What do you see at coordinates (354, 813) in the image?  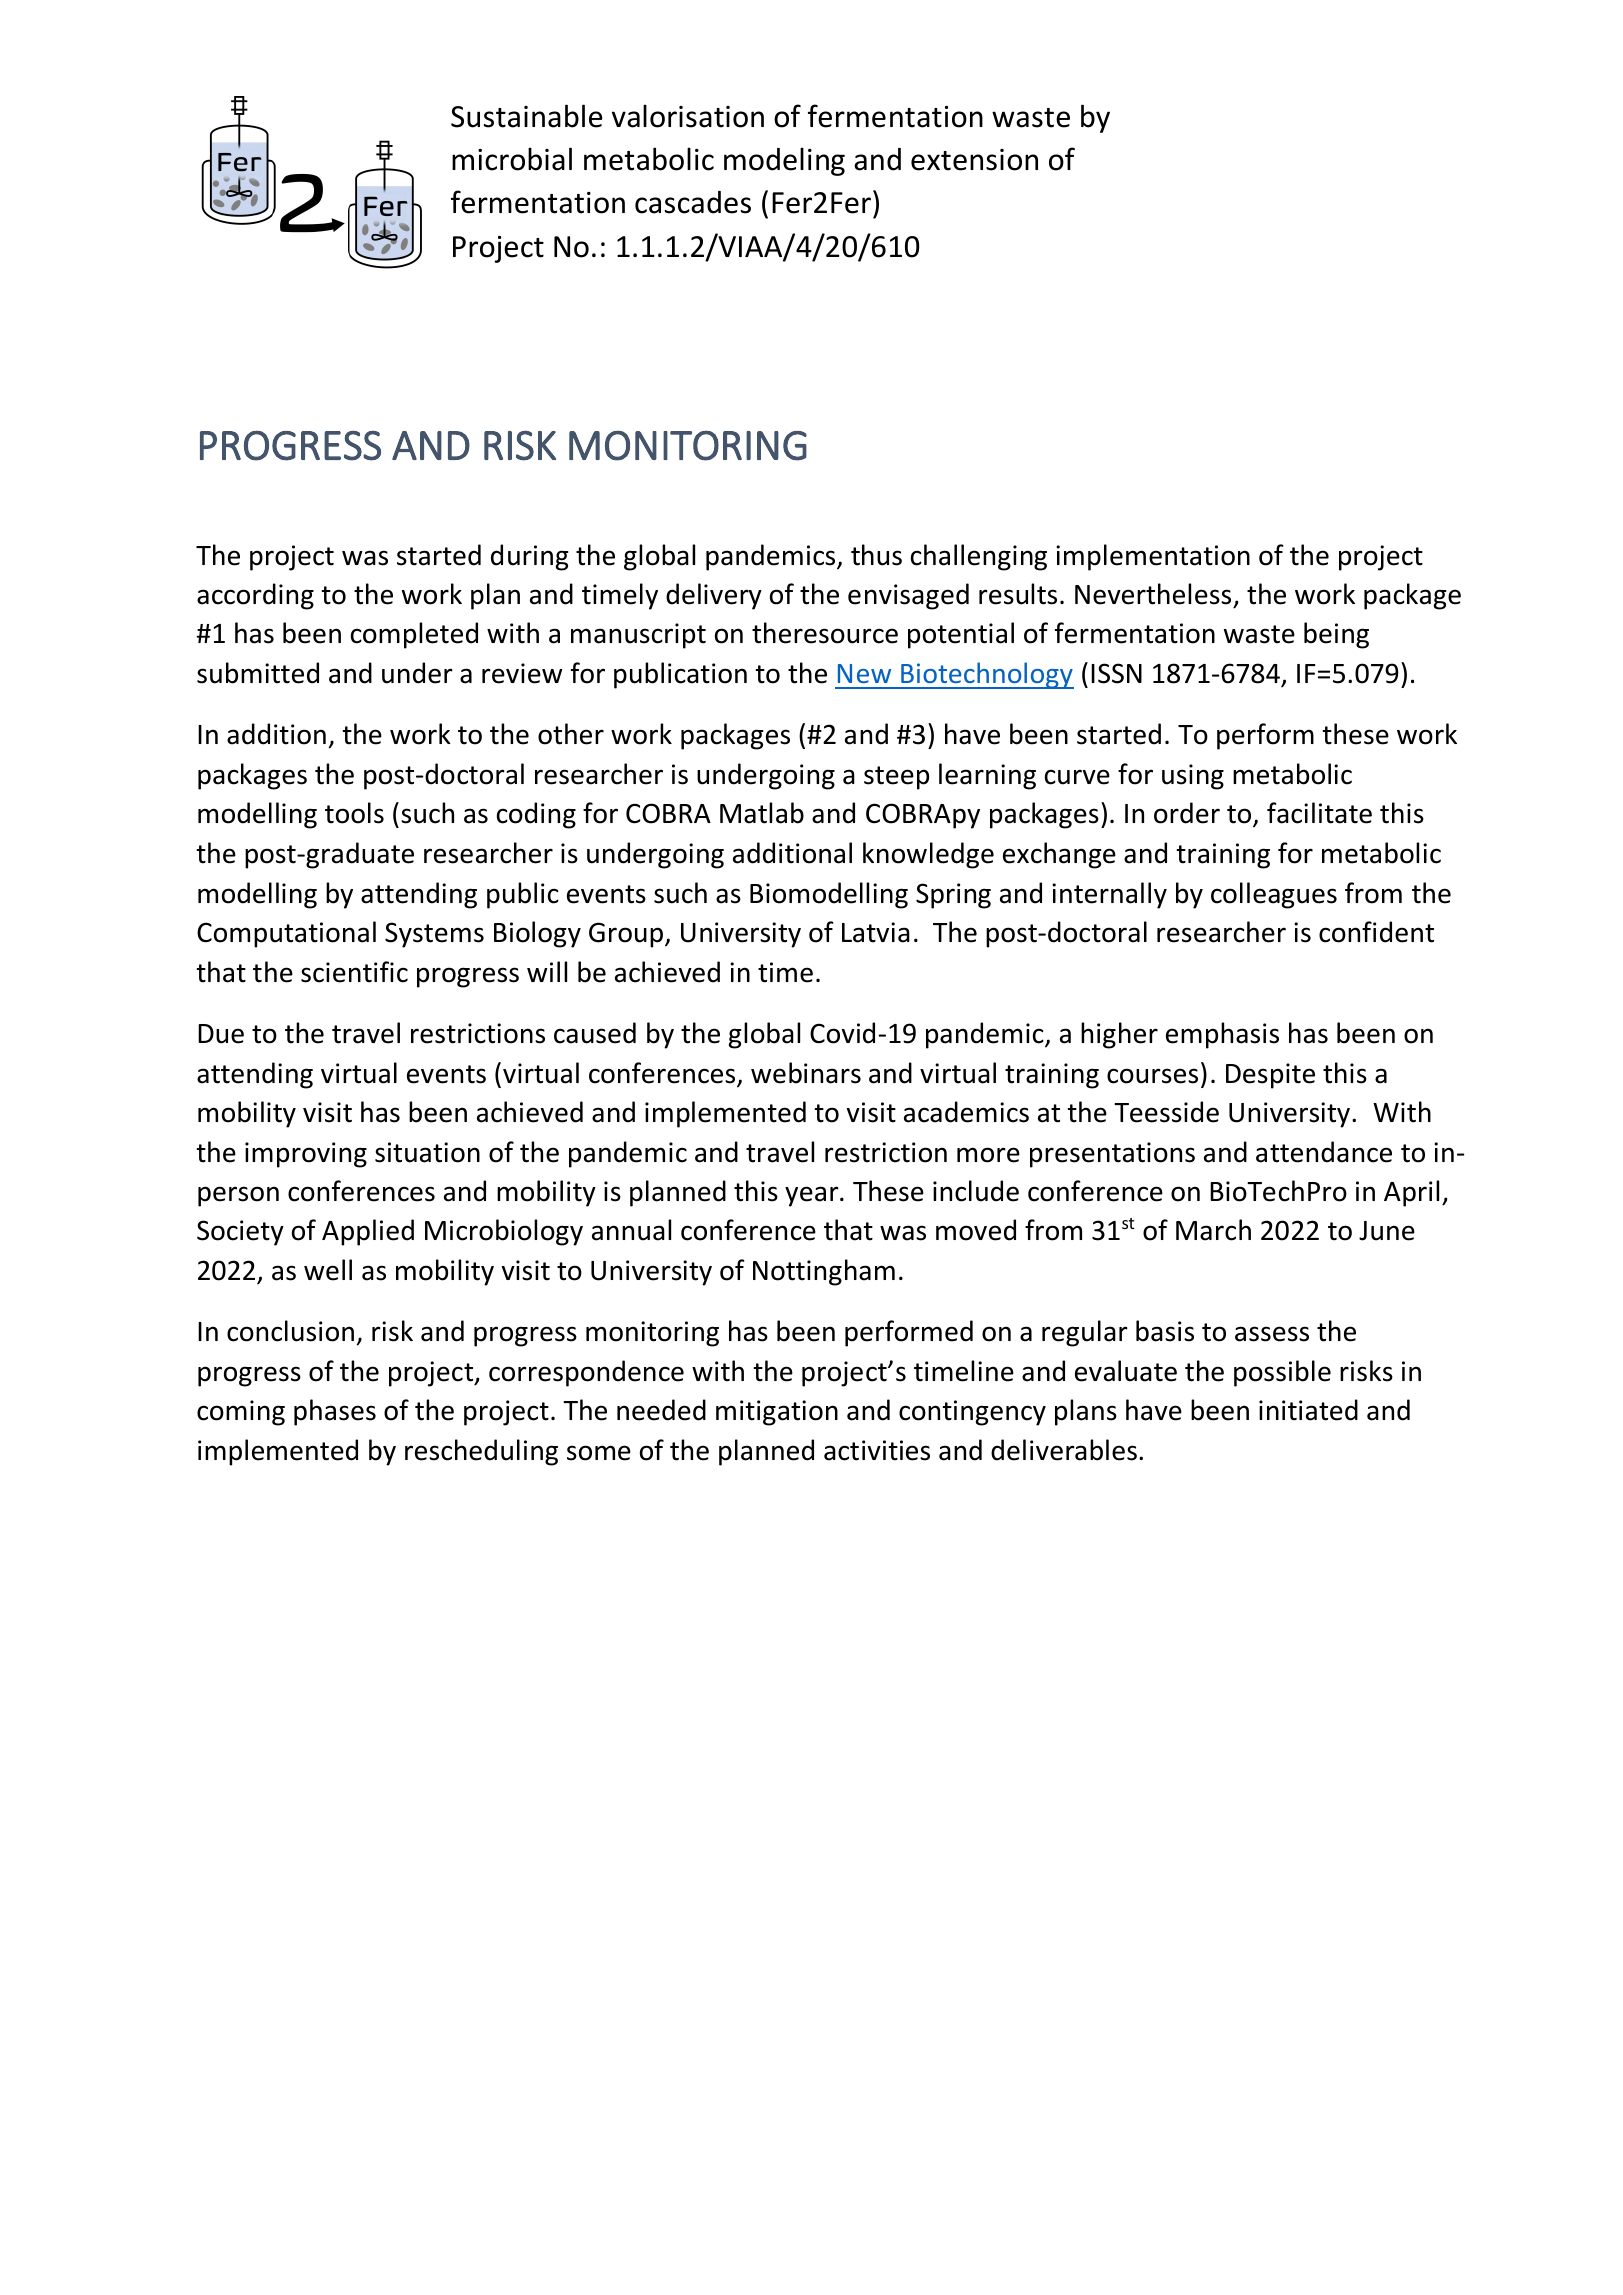 I see `tools` at bounding box center [354, 813].
